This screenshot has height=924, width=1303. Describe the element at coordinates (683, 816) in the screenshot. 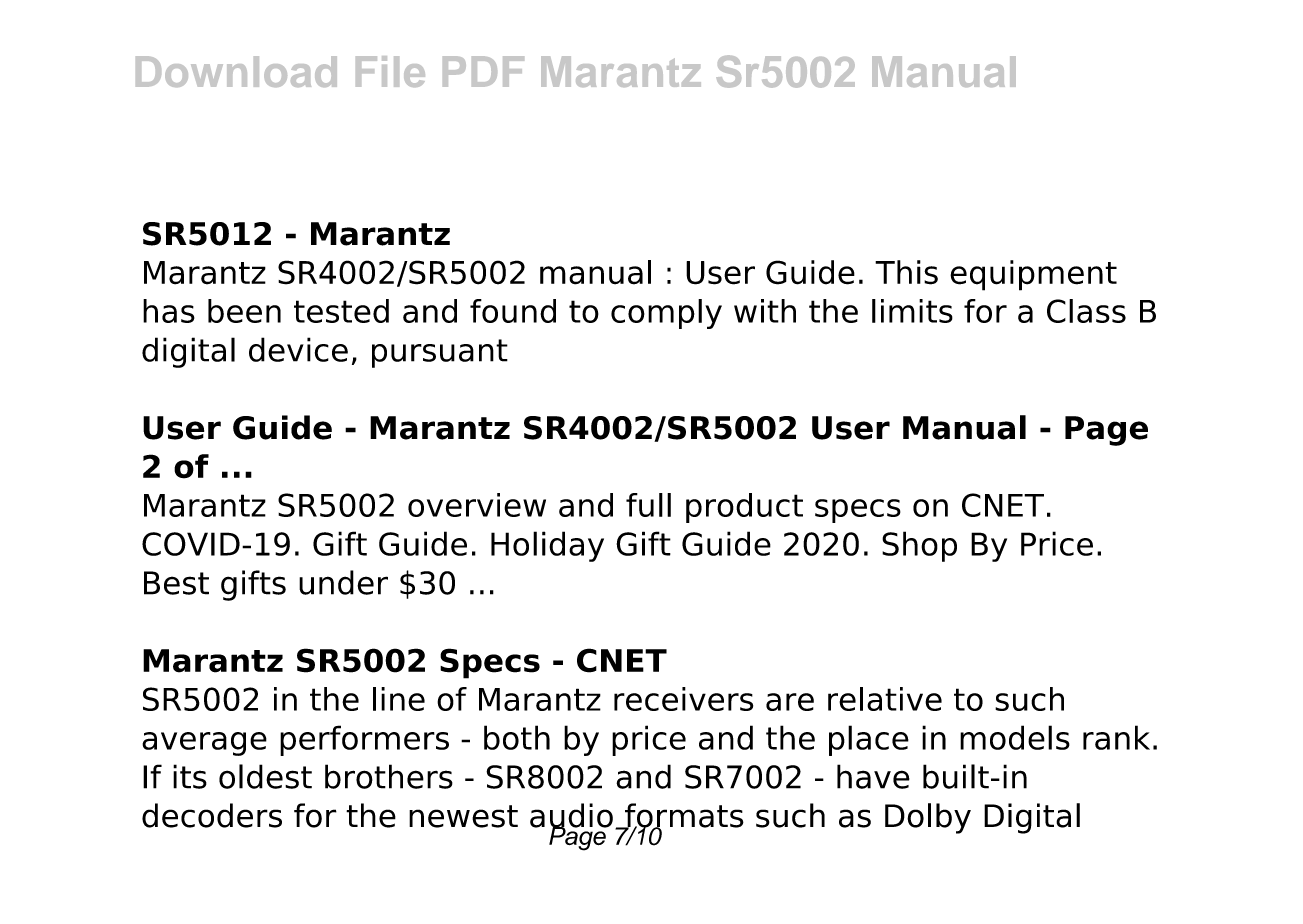

I see `formats` at that location.
